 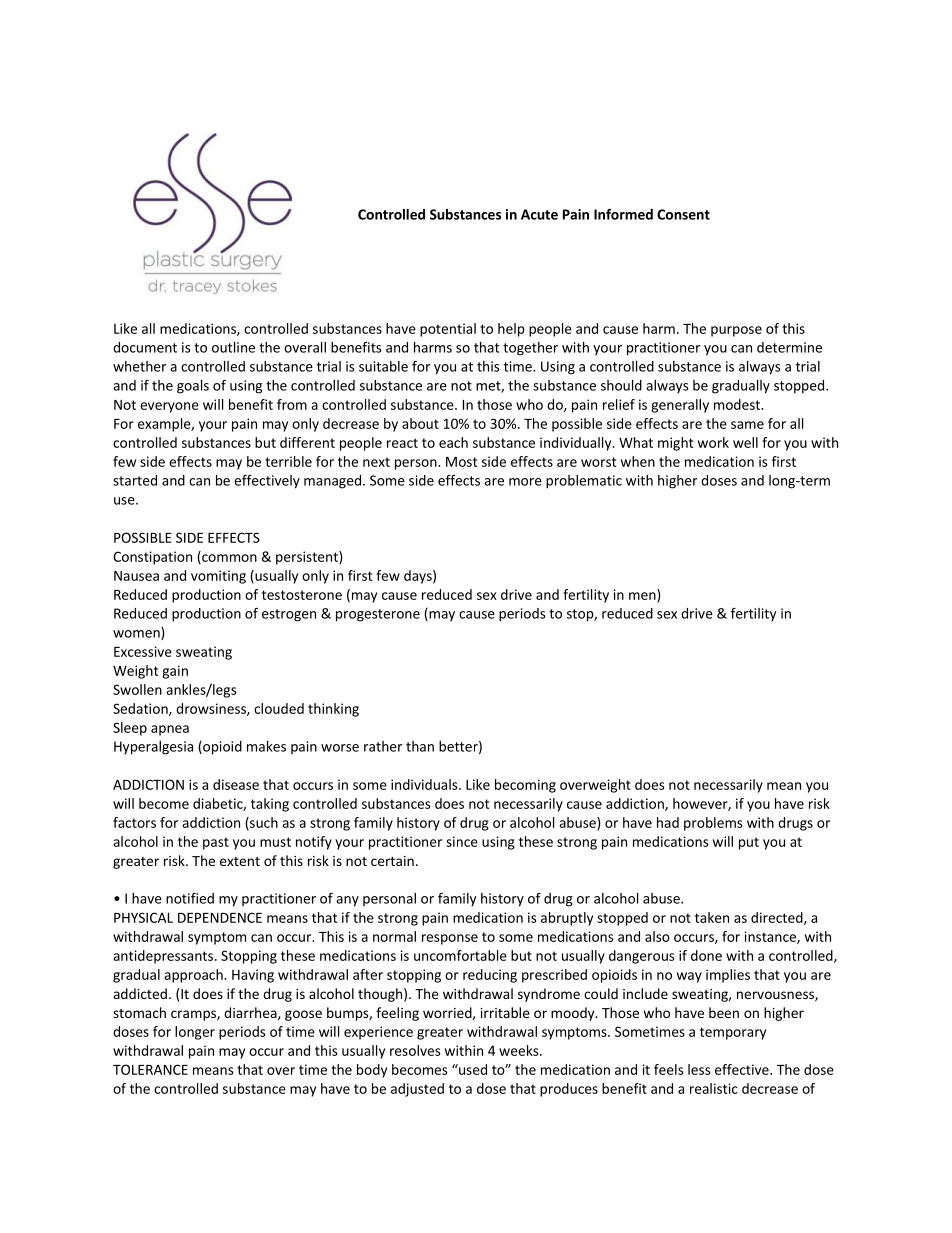 I want to click on everyone, so click(x=169, y=407).
